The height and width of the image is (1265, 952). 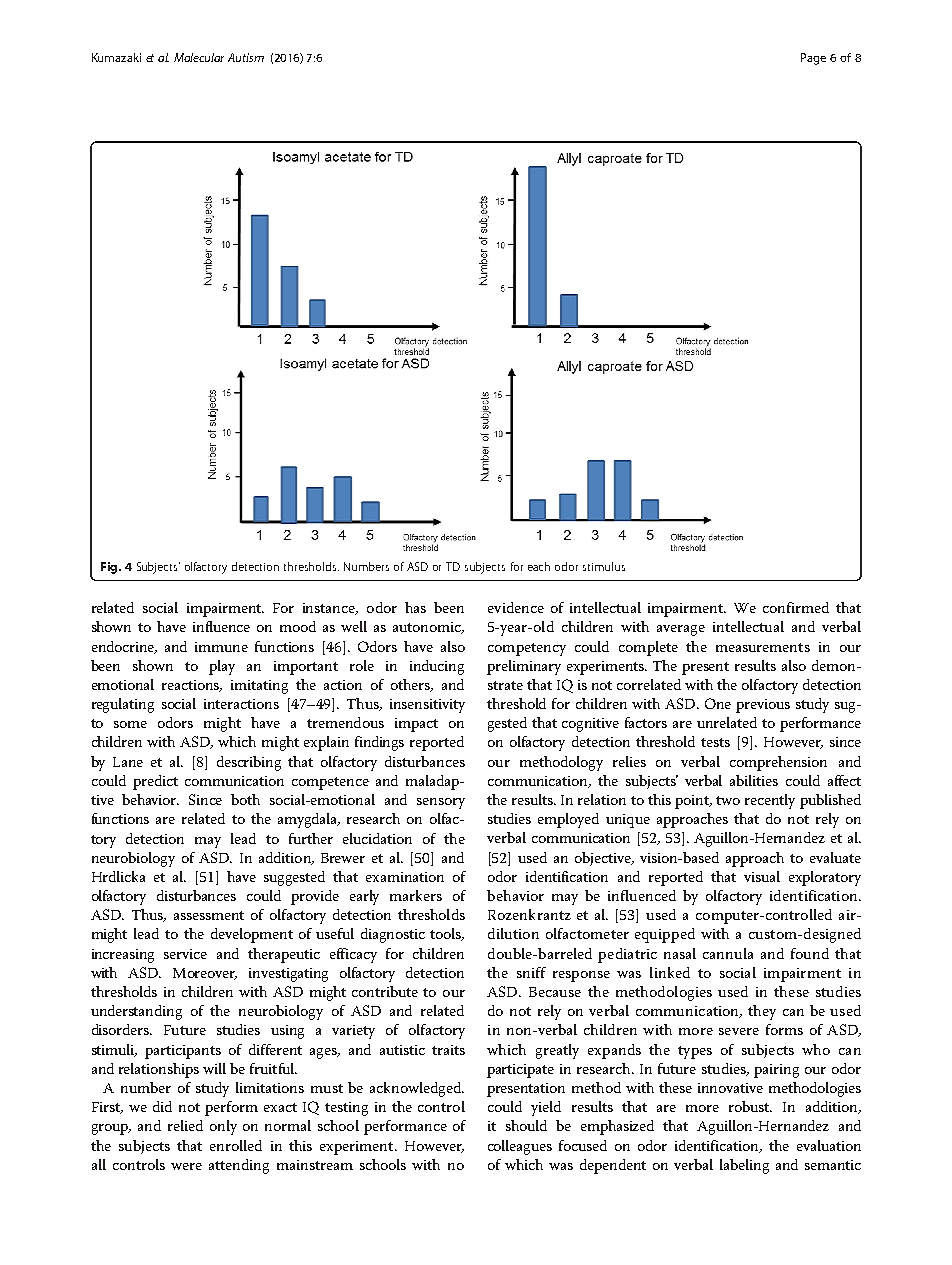 What do you see at coordinates (221, 647) in the image?
I see `immune` at bounding box center [221, 647].
